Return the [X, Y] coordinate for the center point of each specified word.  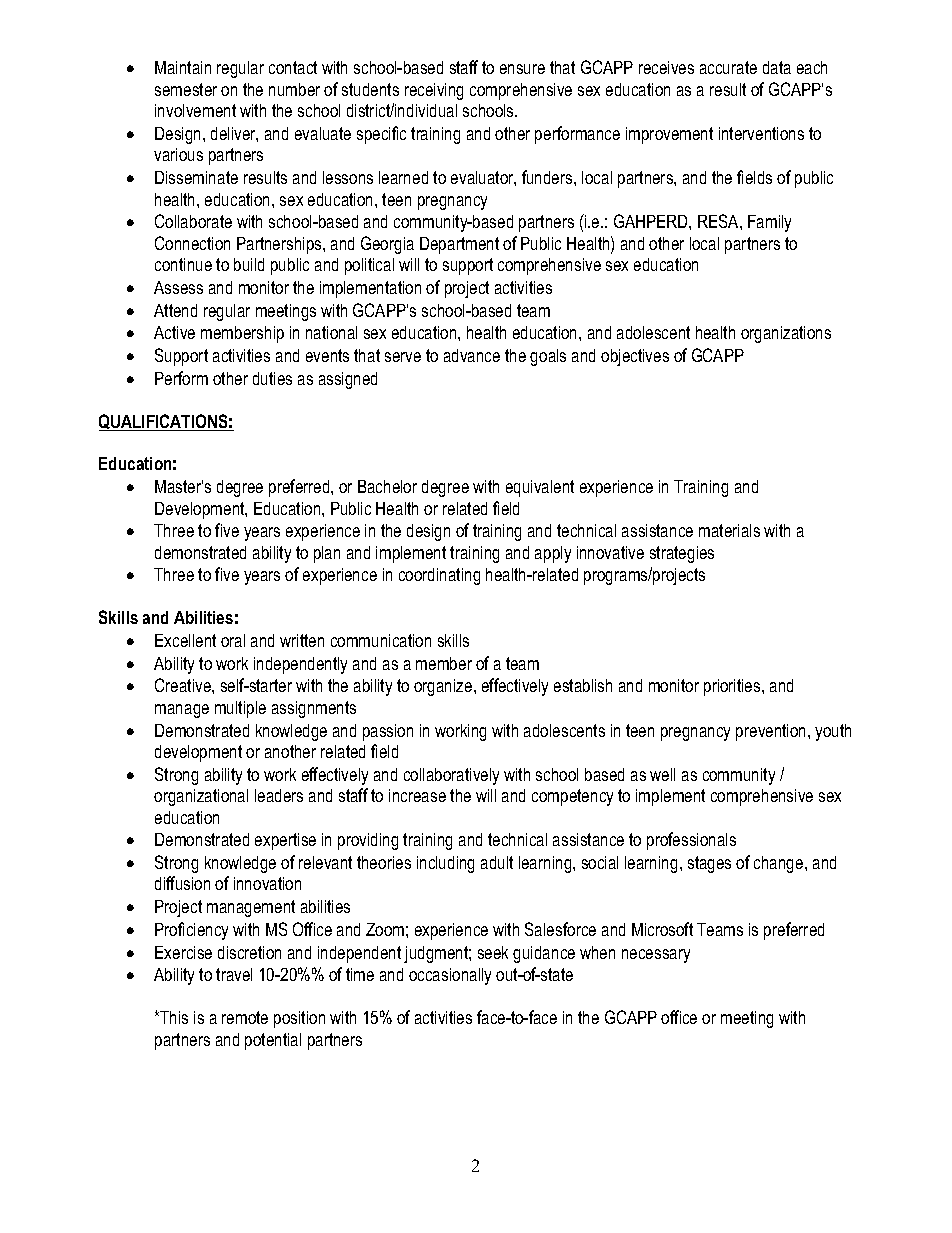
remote [245, 1017]
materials [729, 530]
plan [327, 554]
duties [272, 378]
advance [472, 355]
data [777, 67]
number [294, 89]
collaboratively [451, 776]
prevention [772, 732]
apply [553, 554]
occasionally [450, 976]
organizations [786, 334]
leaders [279, 795]
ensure [522, 69]
